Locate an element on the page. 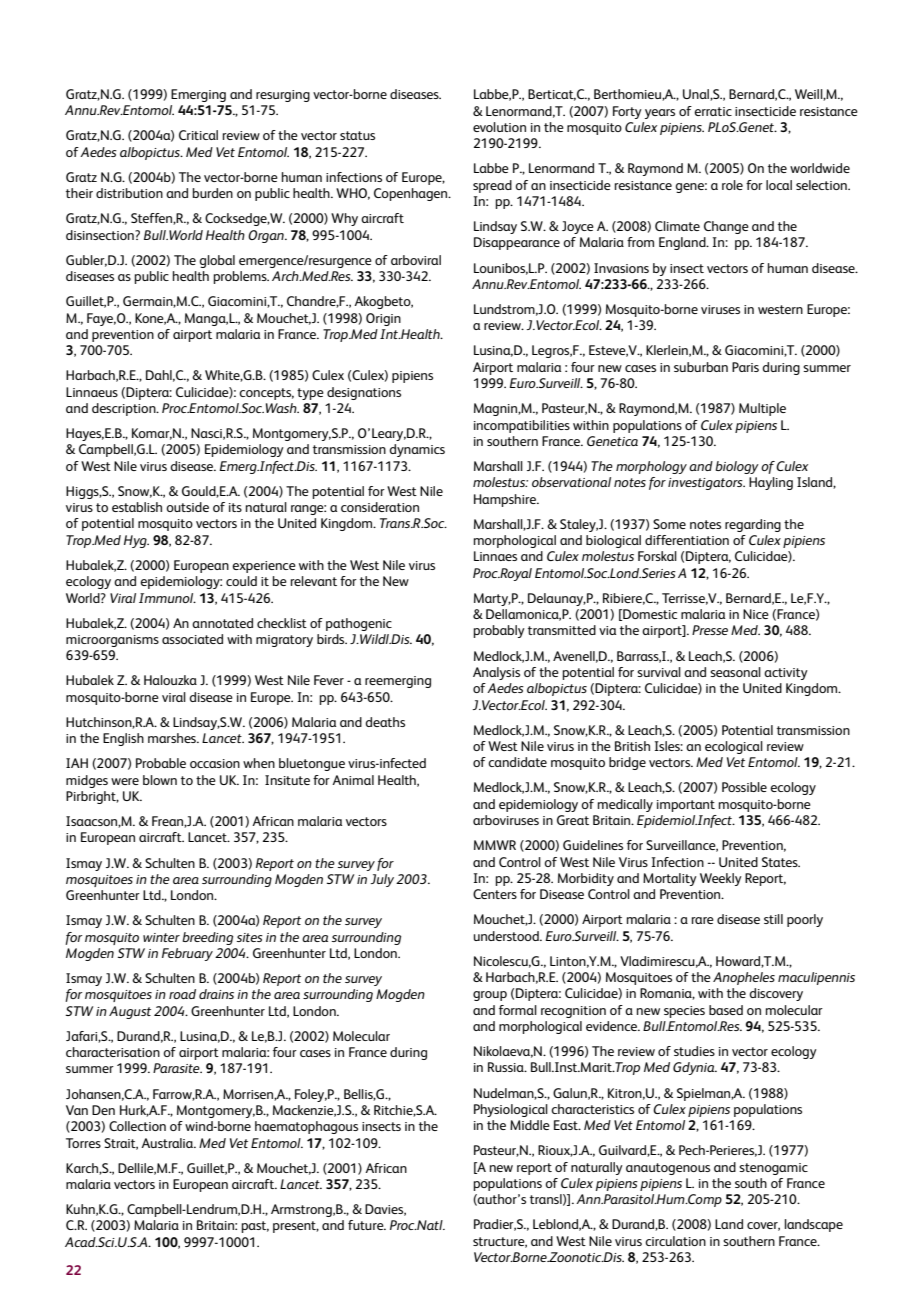 This document has height=1308, width=924. seasonal is located at coordinates (735, 672).
